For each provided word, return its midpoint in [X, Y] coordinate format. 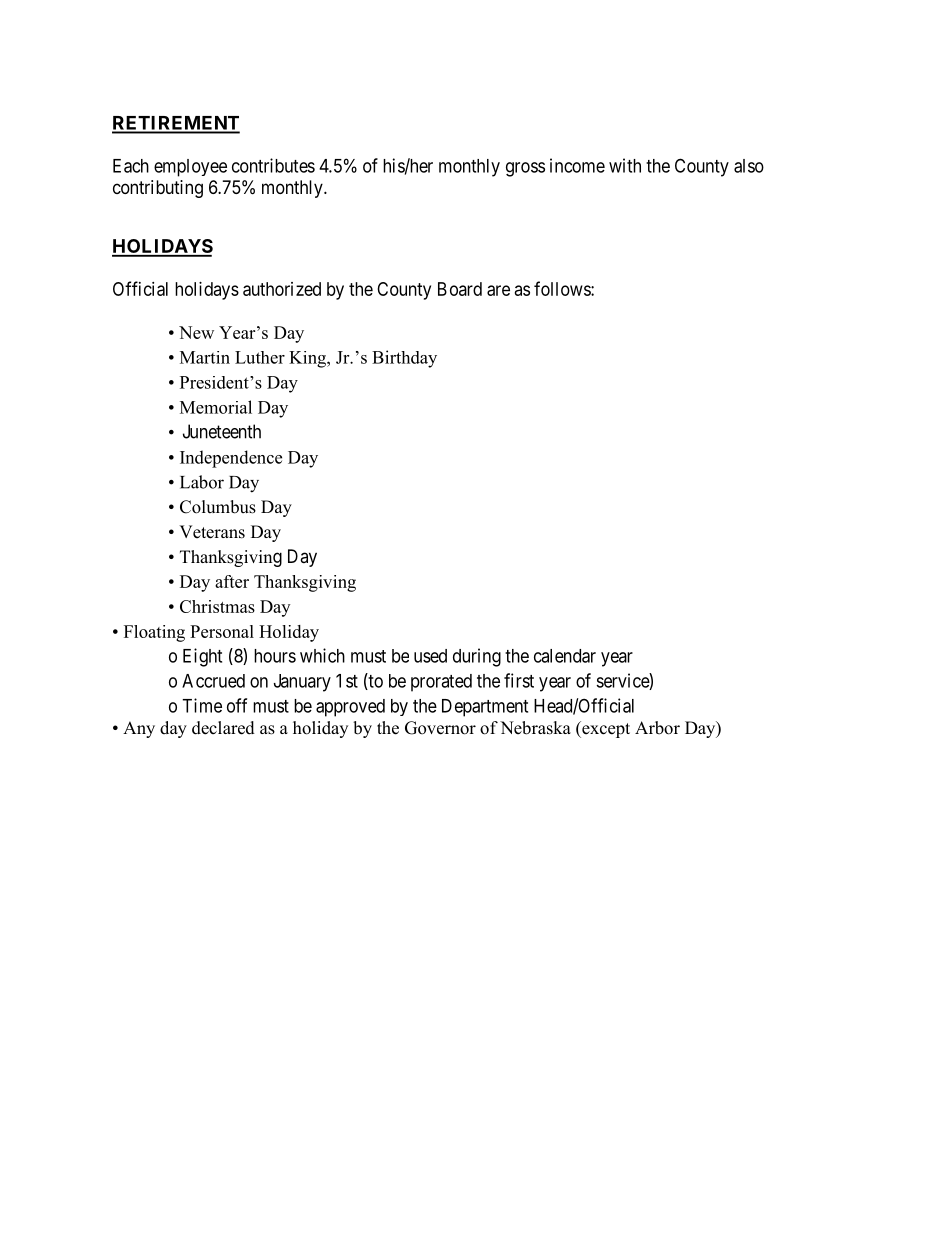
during [477, 657]
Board [460, 289]
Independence [231, 459]
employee [190, 168]
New [196, 332]
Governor [440, 728]
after [232, 581]
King [308, 359]
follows [563, 288]
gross [525, 169]
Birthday [404, 359]
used [430, 656]
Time [202, 705]
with [625, 165]
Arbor [657, 728]
